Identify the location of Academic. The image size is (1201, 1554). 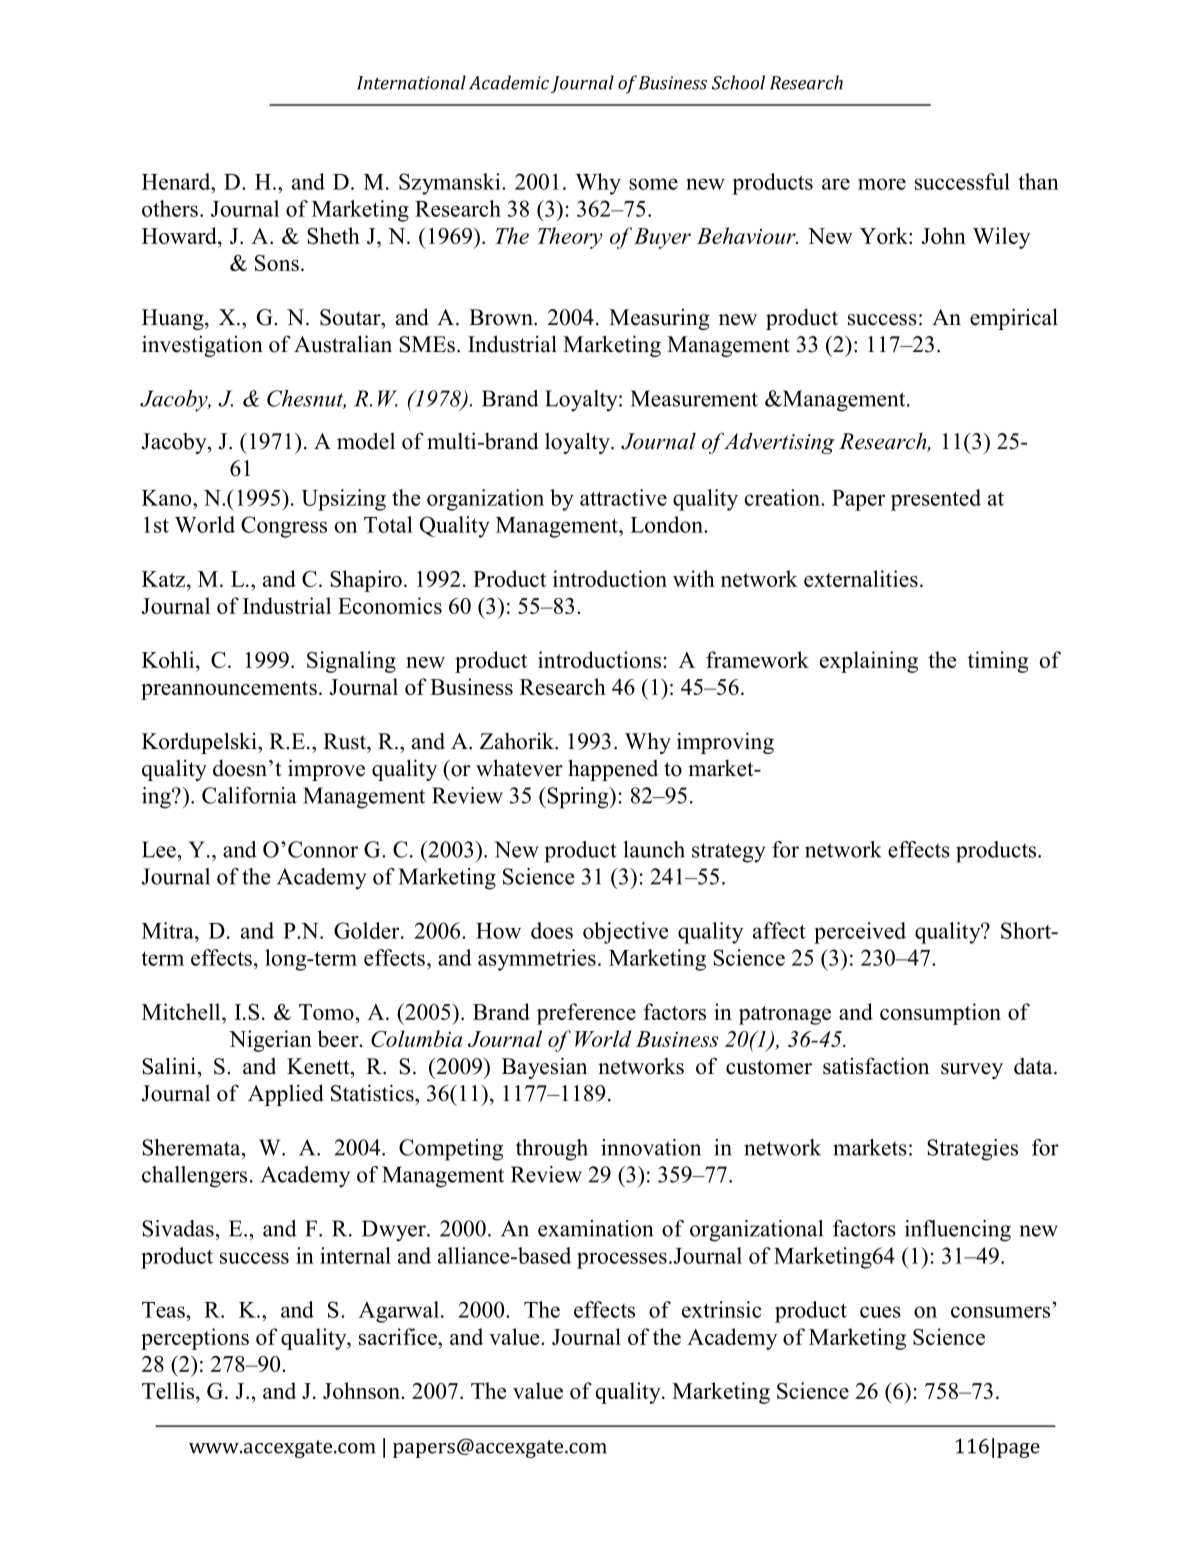
(509, 82).
